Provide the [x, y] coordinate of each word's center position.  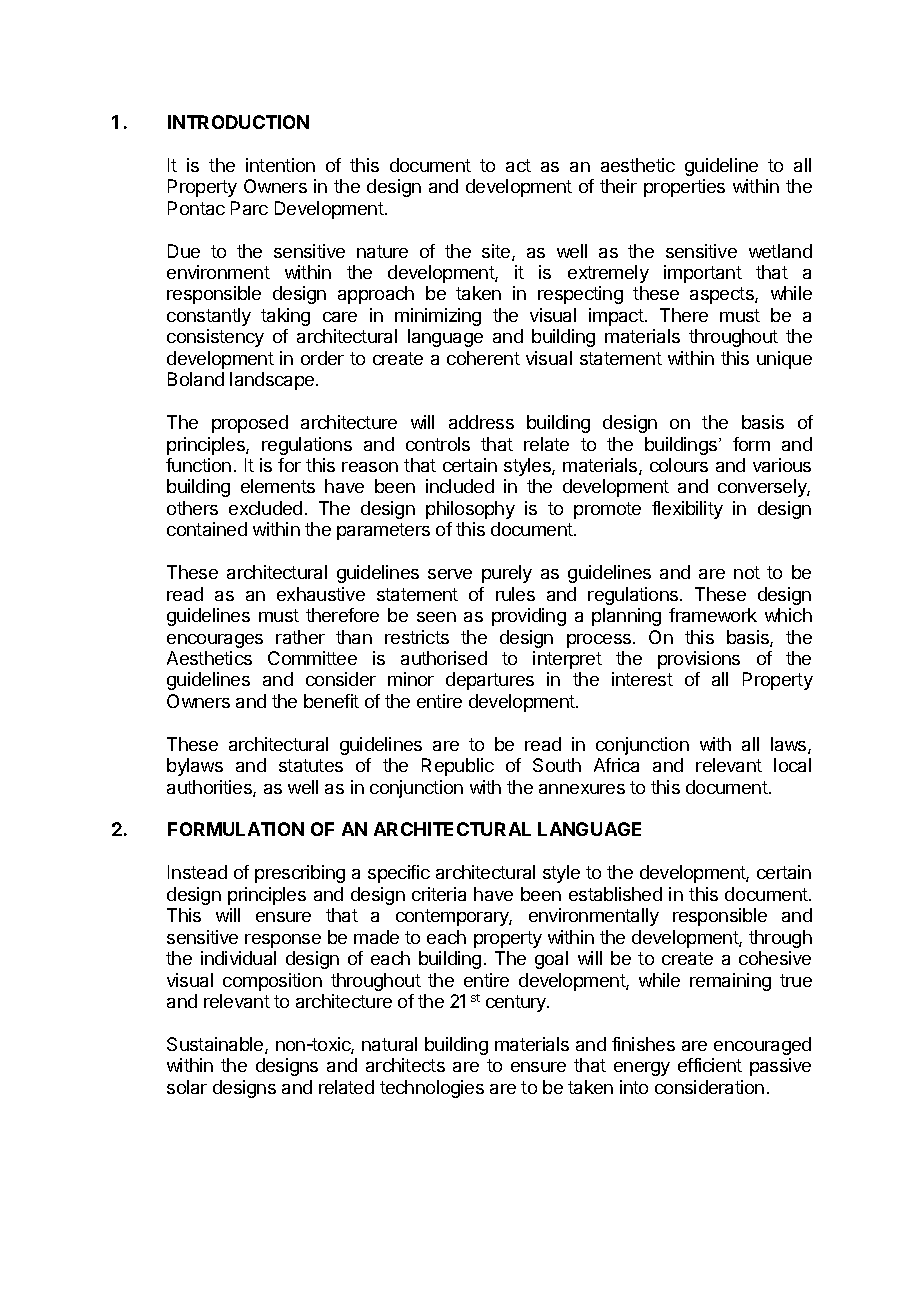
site [497, 252]
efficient [710, 1065]
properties [684, 188]
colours [679, 465]
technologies [432, 1089]
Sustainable [216, 1045]
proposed [250, 424]
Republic [458, 767]
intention [280, 165]
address [481, 422]
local [792, 765]
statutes [311, 765]
